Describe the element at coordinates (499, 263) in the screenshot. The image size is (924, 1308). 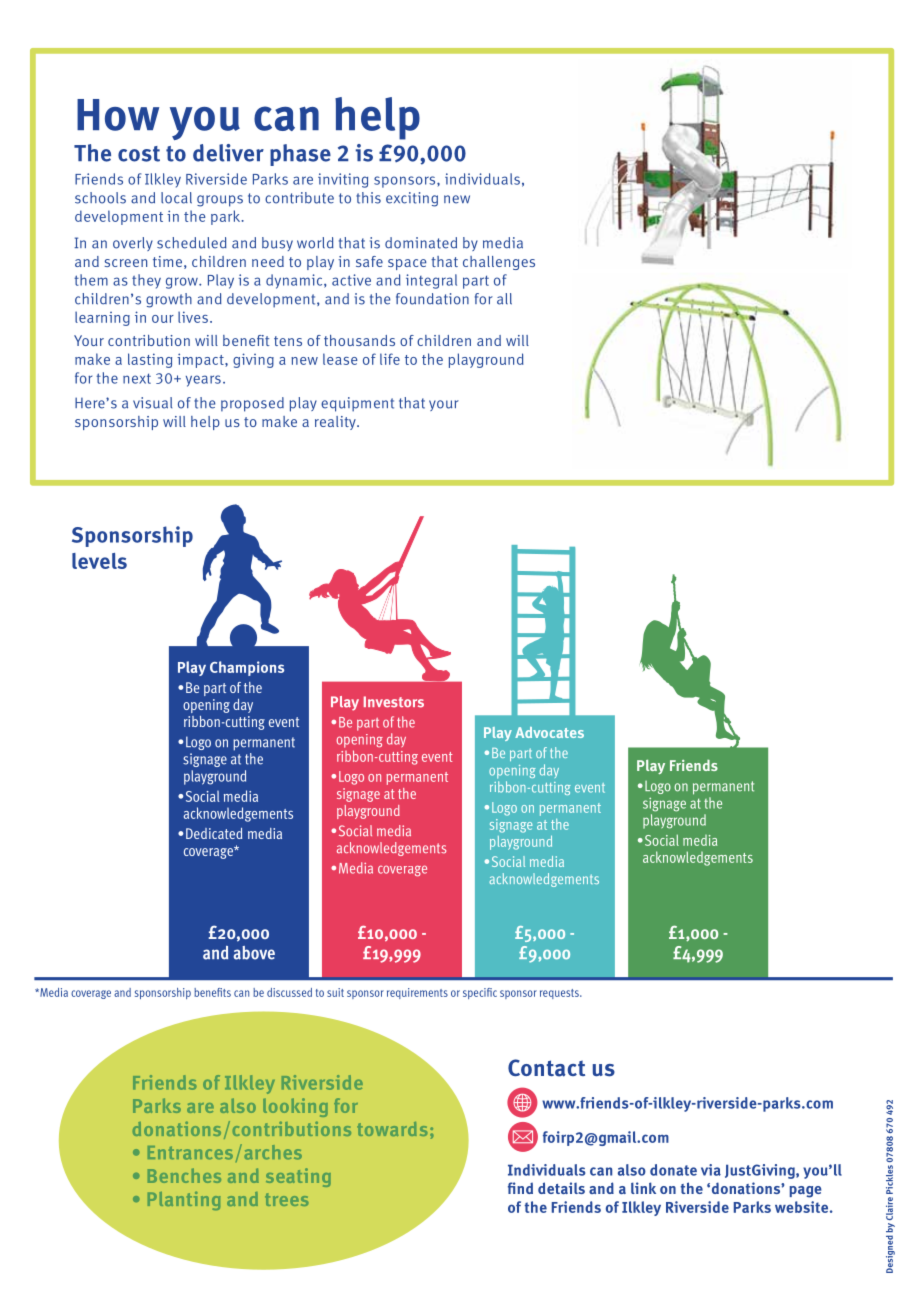
I see `challenges` at that location.
